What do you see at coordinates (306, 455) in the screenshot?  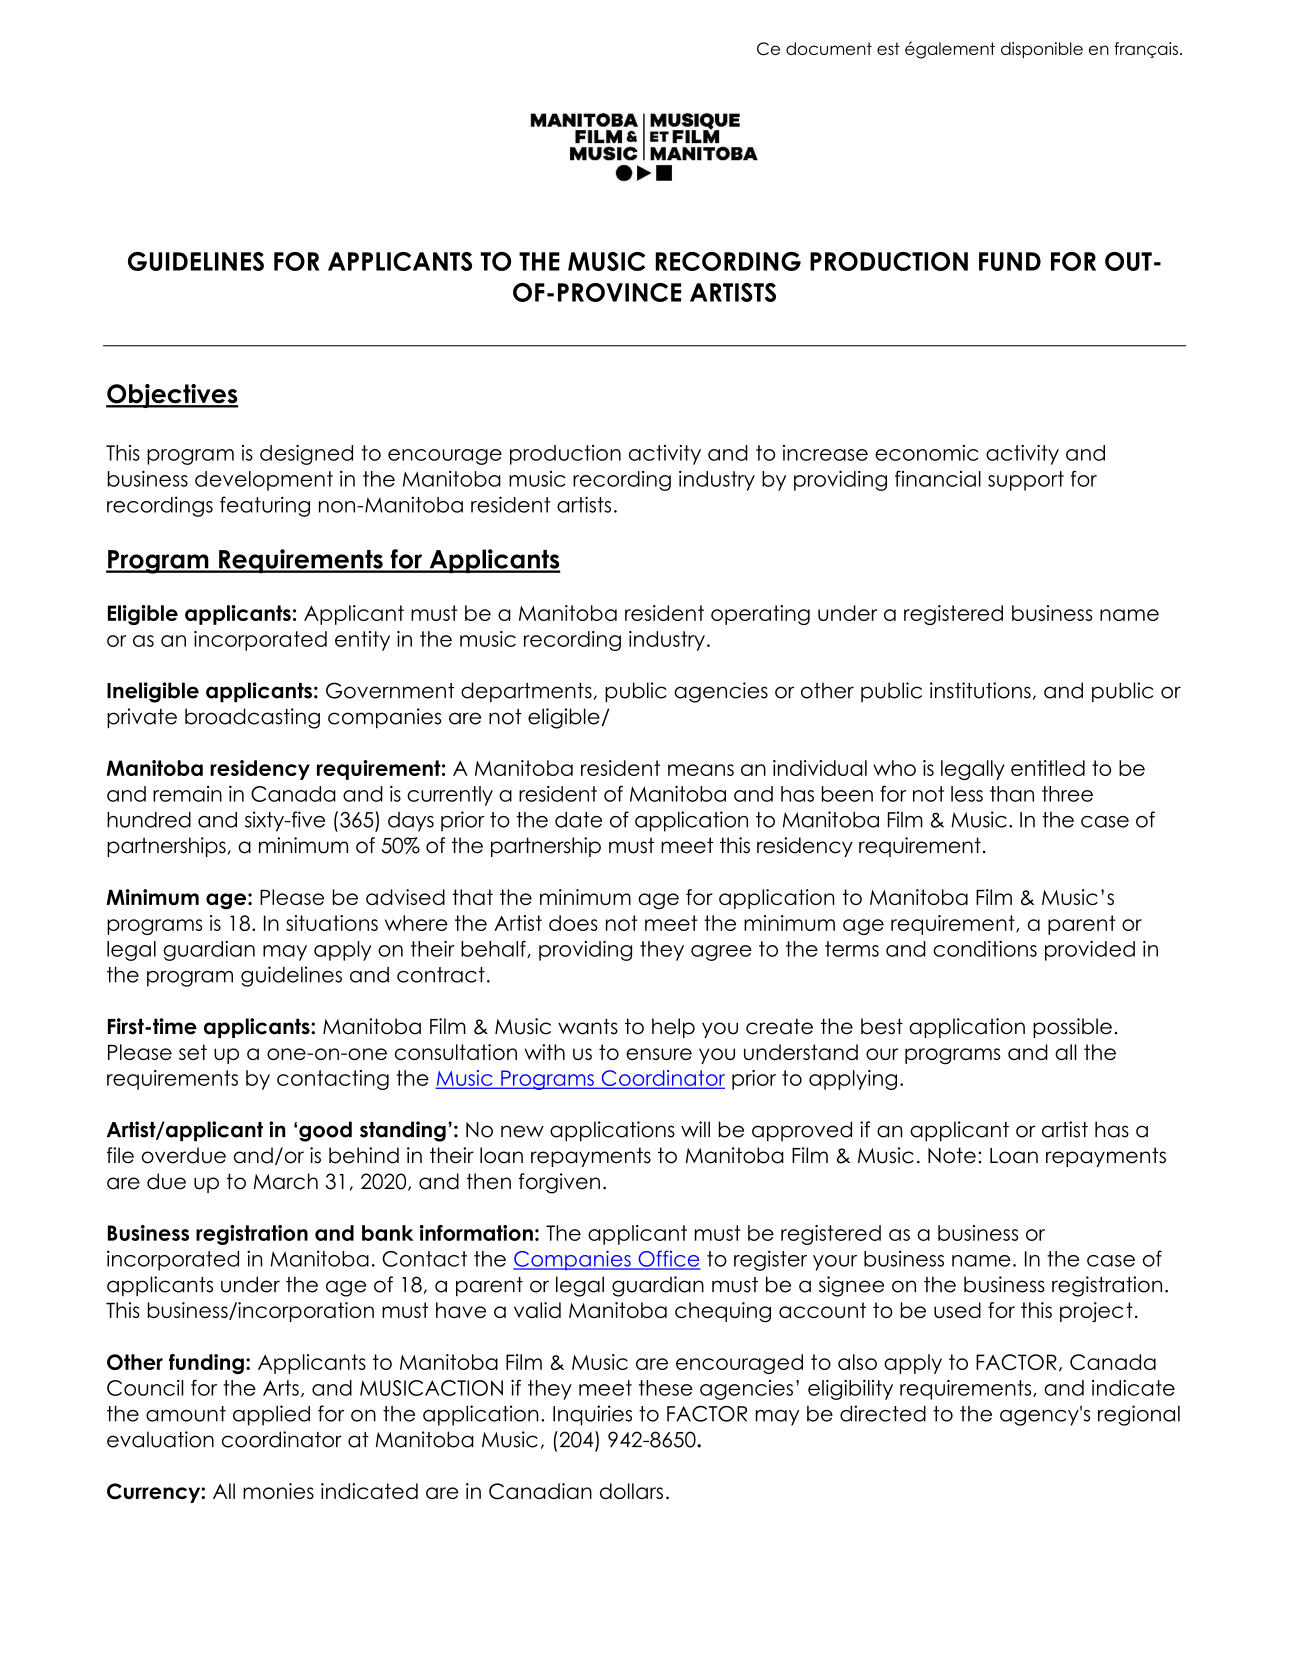 I see `designed` at bounding box center [306, 455].
